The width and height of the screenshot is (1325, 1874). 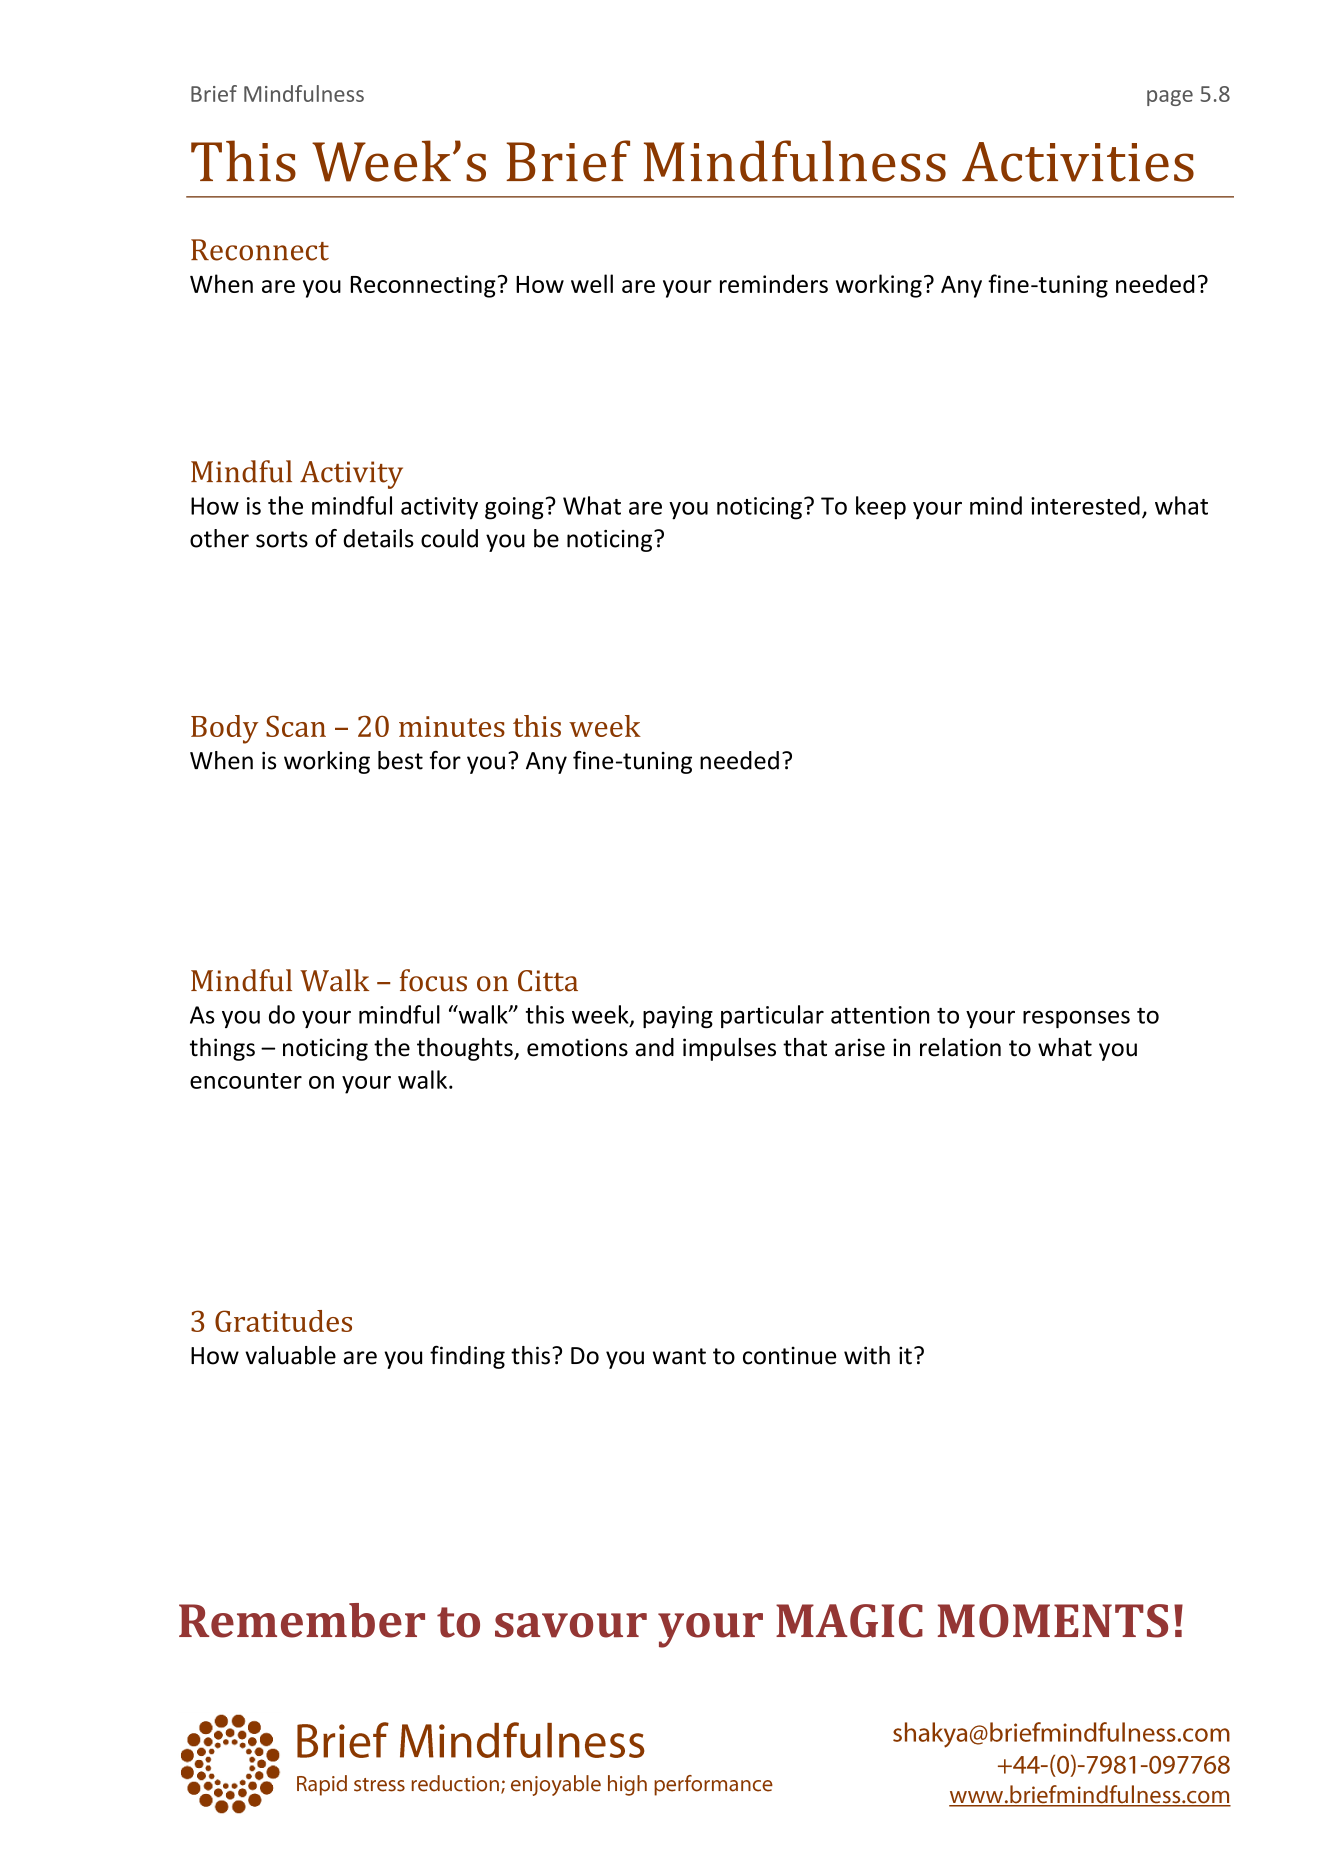 What do you see at coordinates (678, 1017) in the screenshot?
I see `paying` at bounding box center [678, 1017].
